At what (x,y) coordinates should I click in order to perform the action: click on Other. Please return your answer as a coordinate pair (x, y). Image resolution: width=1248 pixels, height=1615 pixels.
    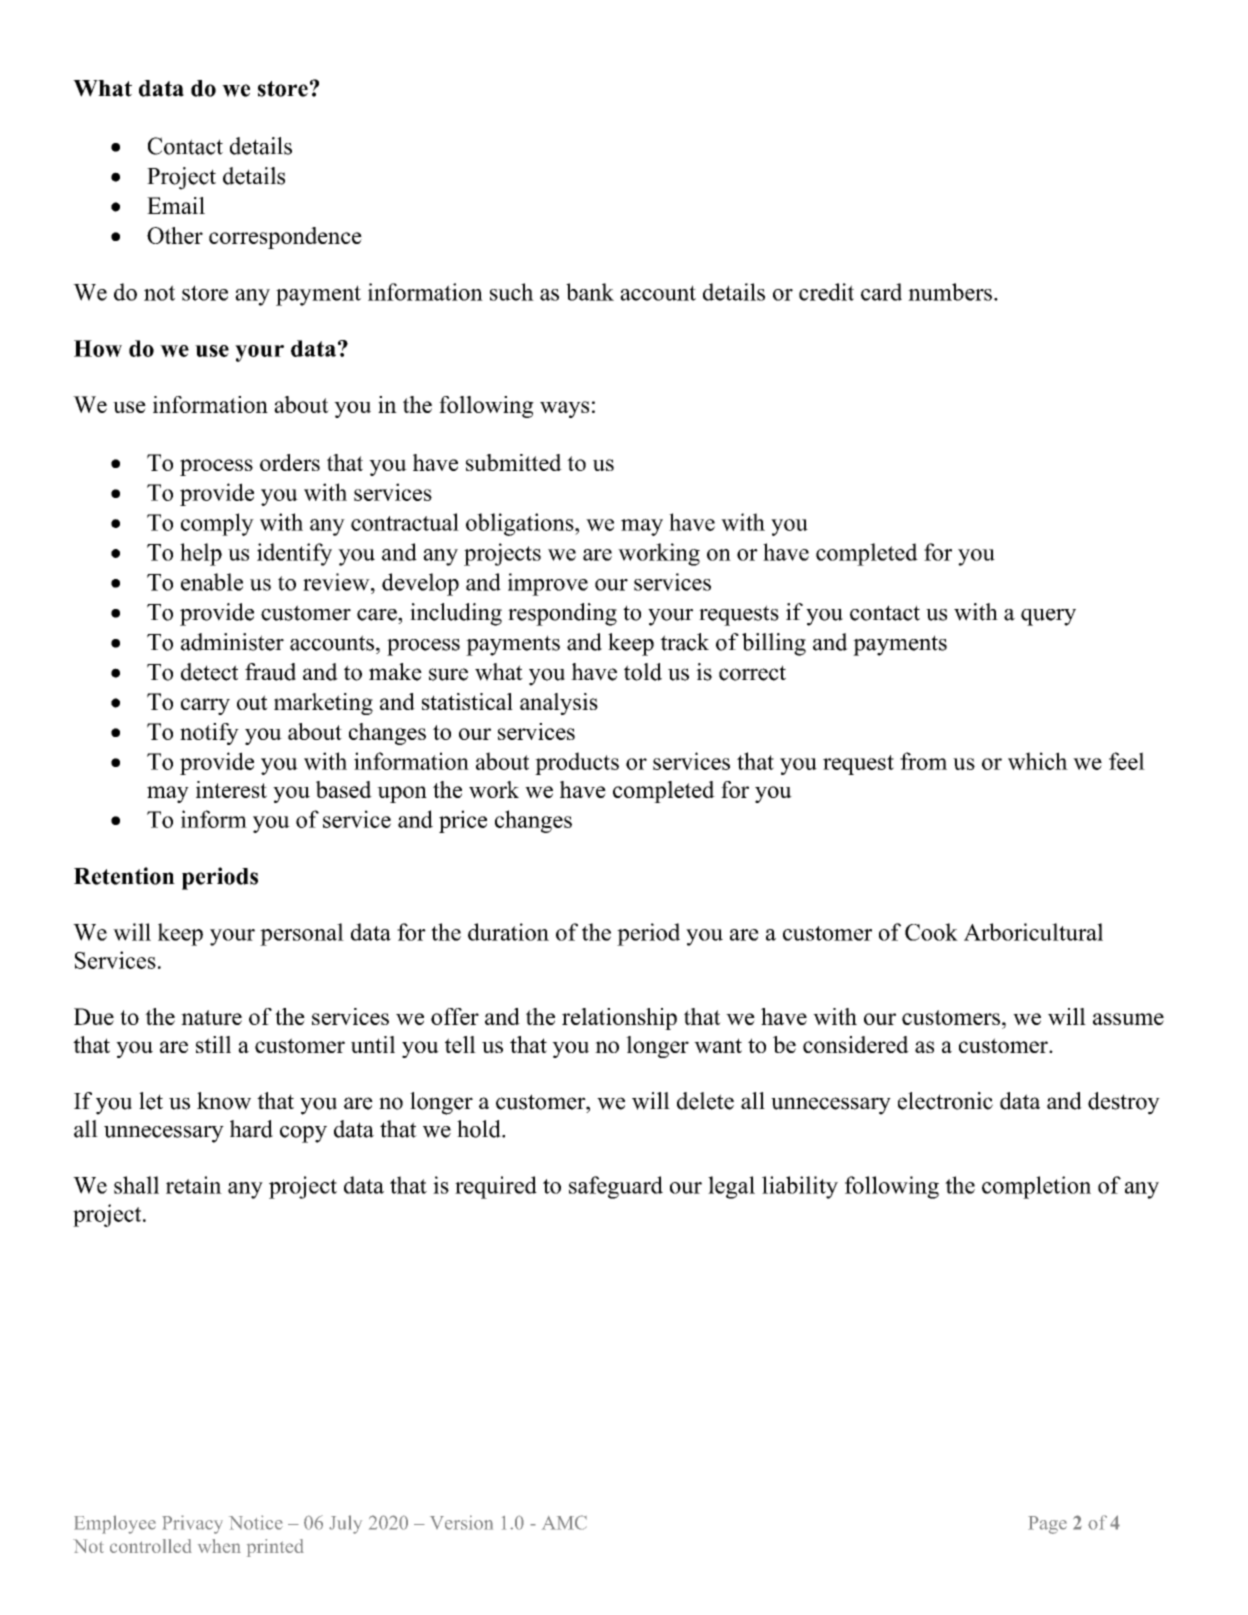
    Looking at the image, I should click on (175, 235).
